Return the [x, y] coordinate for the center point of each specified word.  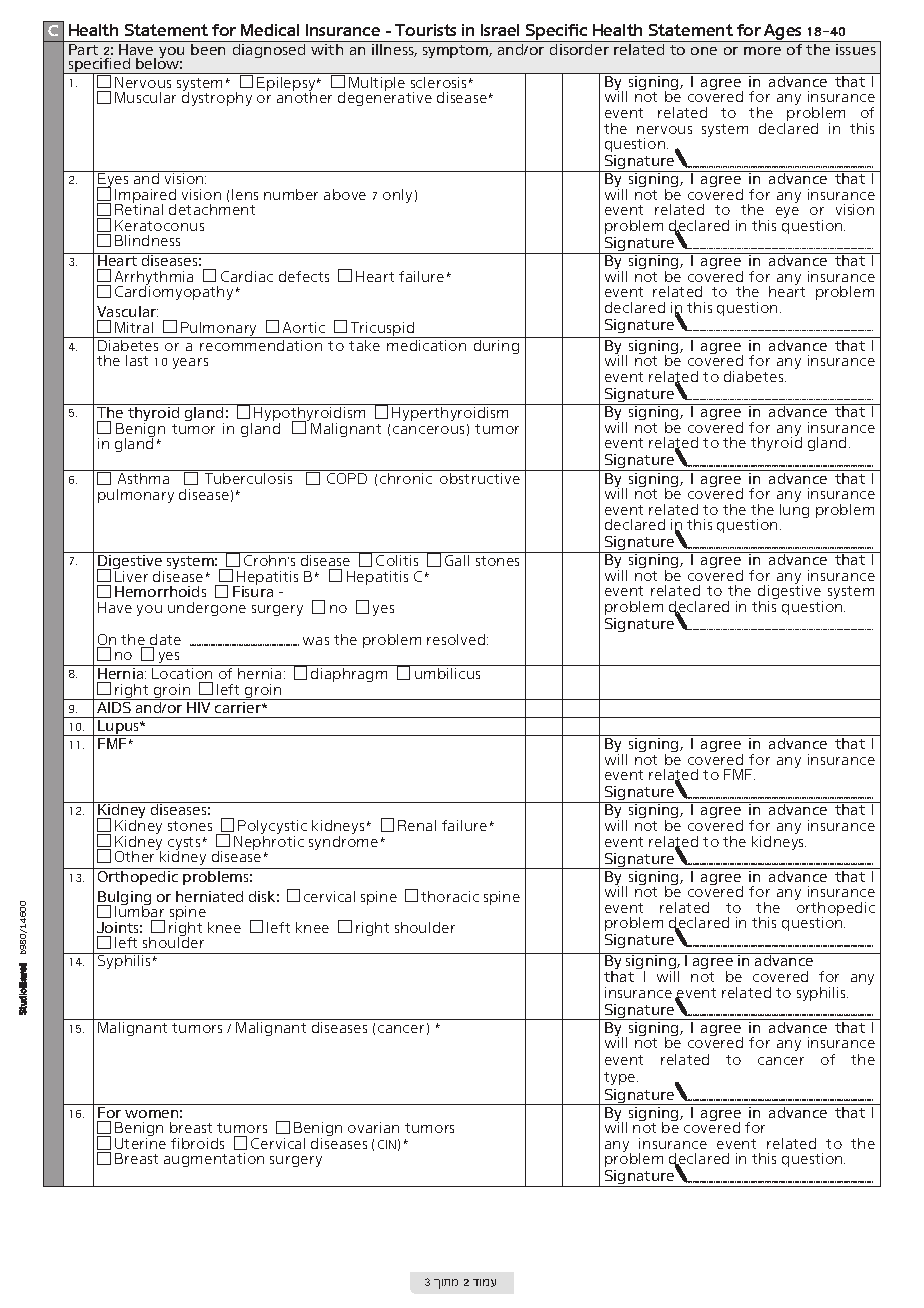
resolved [457, 639]
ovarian [373, 1127]
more [762, 51]
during [496, 347]
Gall [457, 560]
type [621, 1078]
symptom [456, 51]
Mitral [134, 327]
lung [794, 511]
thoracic [450, 896]
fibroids [197, 1143]
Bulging [124, 899]
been [208, 49]
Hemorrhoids [160, 591]
